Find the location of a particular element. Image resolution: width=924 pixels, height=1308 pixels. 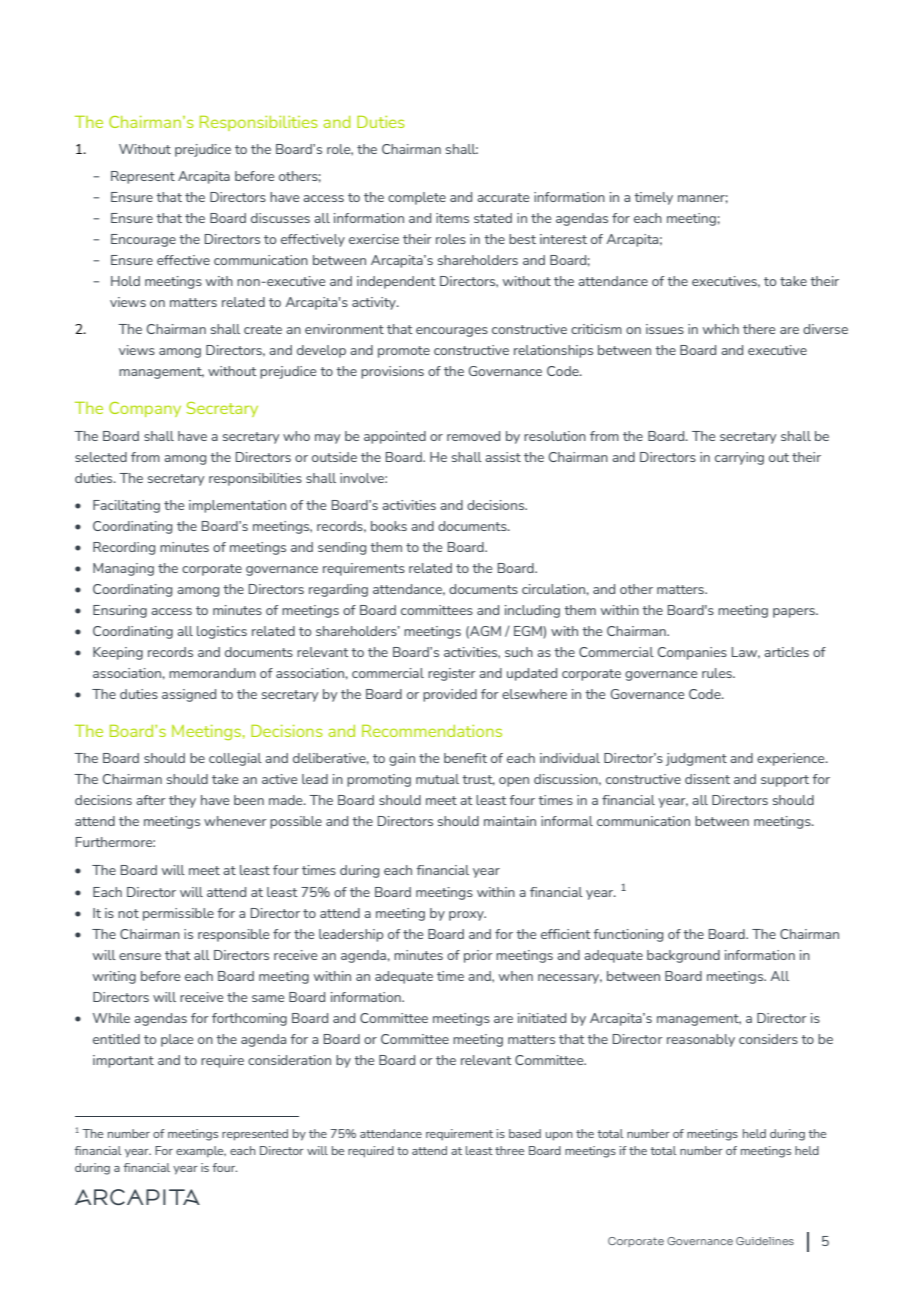

important is located at coordinates (123, 1061).
